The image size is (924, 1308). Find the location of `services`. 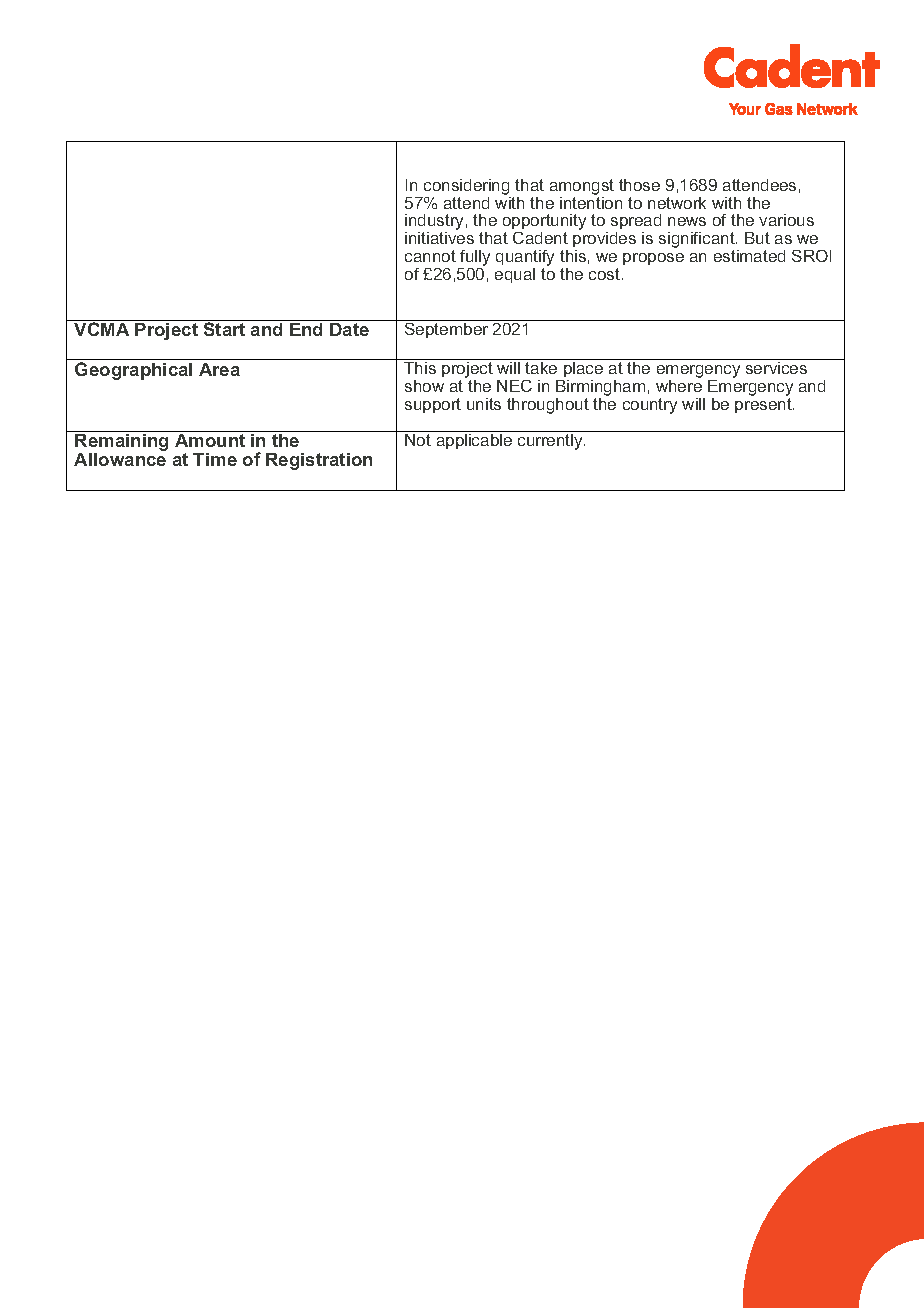

services is located at coordinates (776, 368).
